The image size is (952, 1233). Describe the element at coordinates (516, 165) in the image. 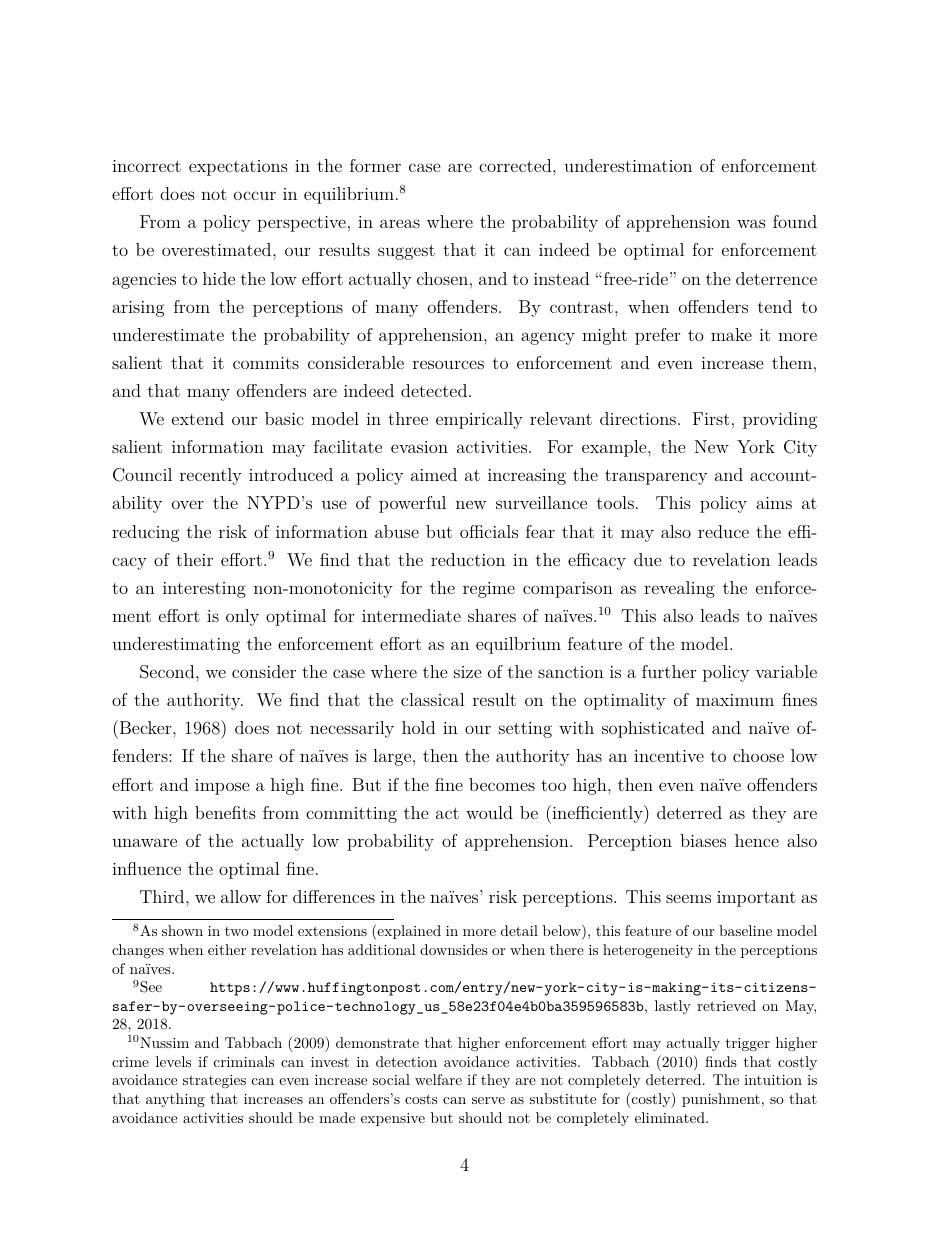

I see `corrected` at that location.
